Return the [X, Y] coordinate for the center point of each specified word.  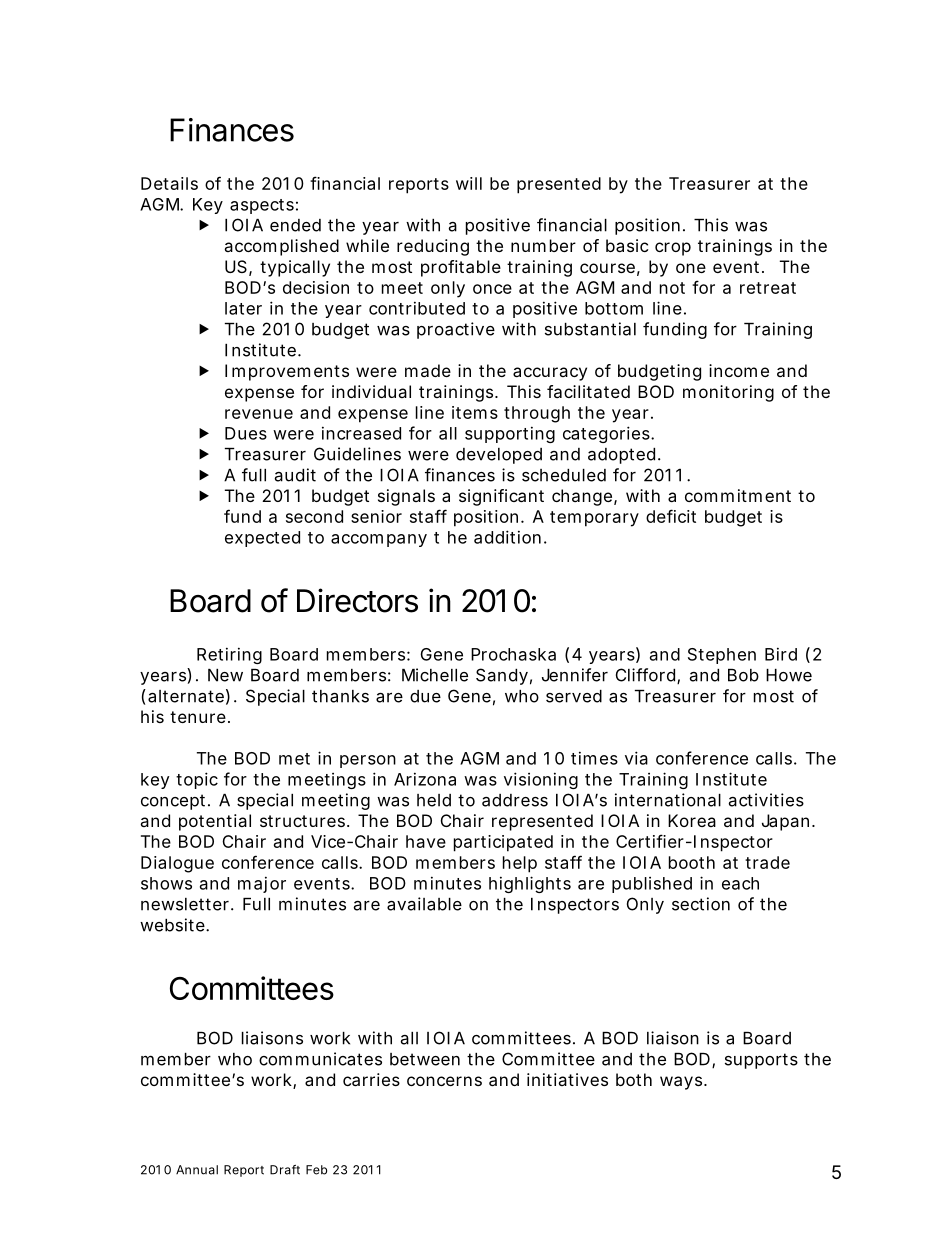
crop [673, 249]
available [424, 904]
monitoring [728, 393]
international [668, 800]
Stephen [722, 656]
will [469, 183]
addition [507, 537]
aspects [262, 206]
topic [197, 780]
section [701, 904]
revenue [259, 414]
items [475, 412]
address [515, 800]
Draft [285, 1170]
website [173, 925]
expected [262, 539]
